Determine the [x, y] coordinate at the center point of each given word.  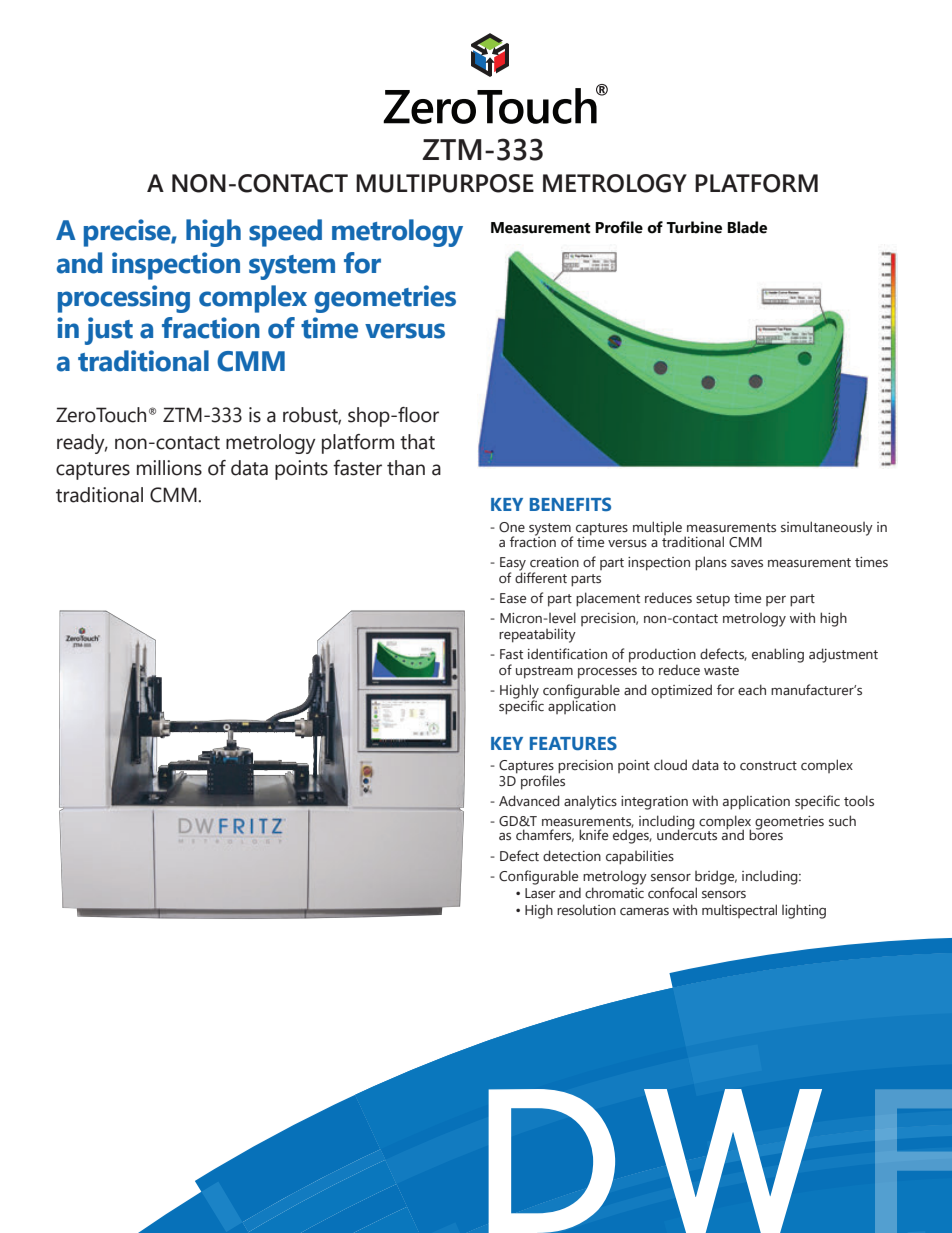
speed [285, 233]
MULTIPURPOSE [445, 183]
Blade [747, 227]
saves [747, 563]
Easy [513, 565]
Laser [540, 893]
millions [169, 468]
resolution [586, 910]
